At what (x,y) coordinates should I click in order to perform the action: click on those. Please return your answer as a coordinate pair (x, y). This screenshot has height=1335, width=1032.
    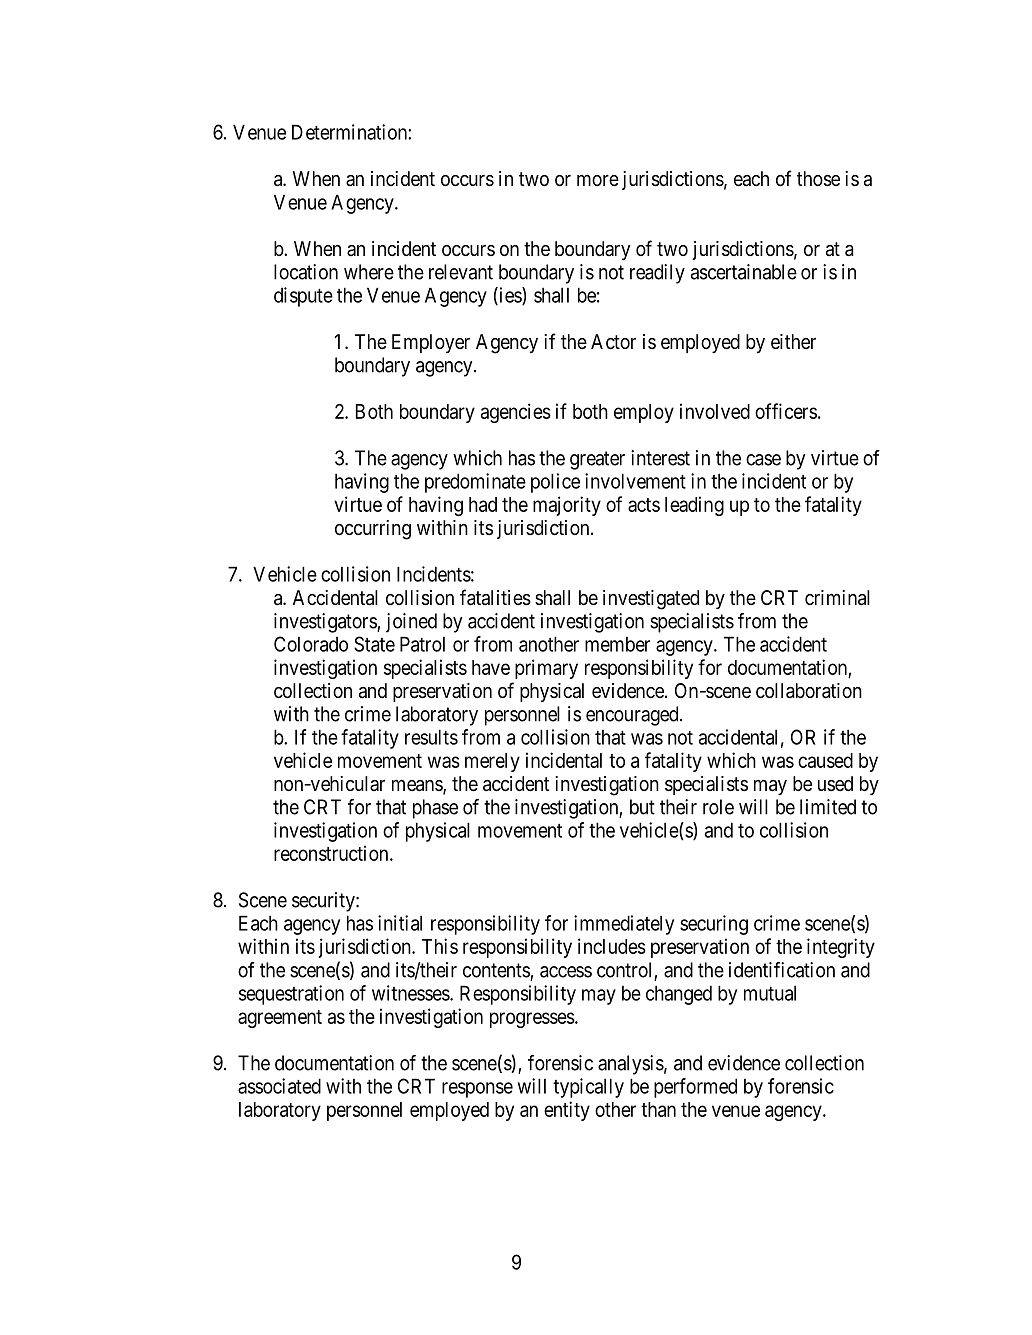
    Looking at the image, I should click on (818, 179).
